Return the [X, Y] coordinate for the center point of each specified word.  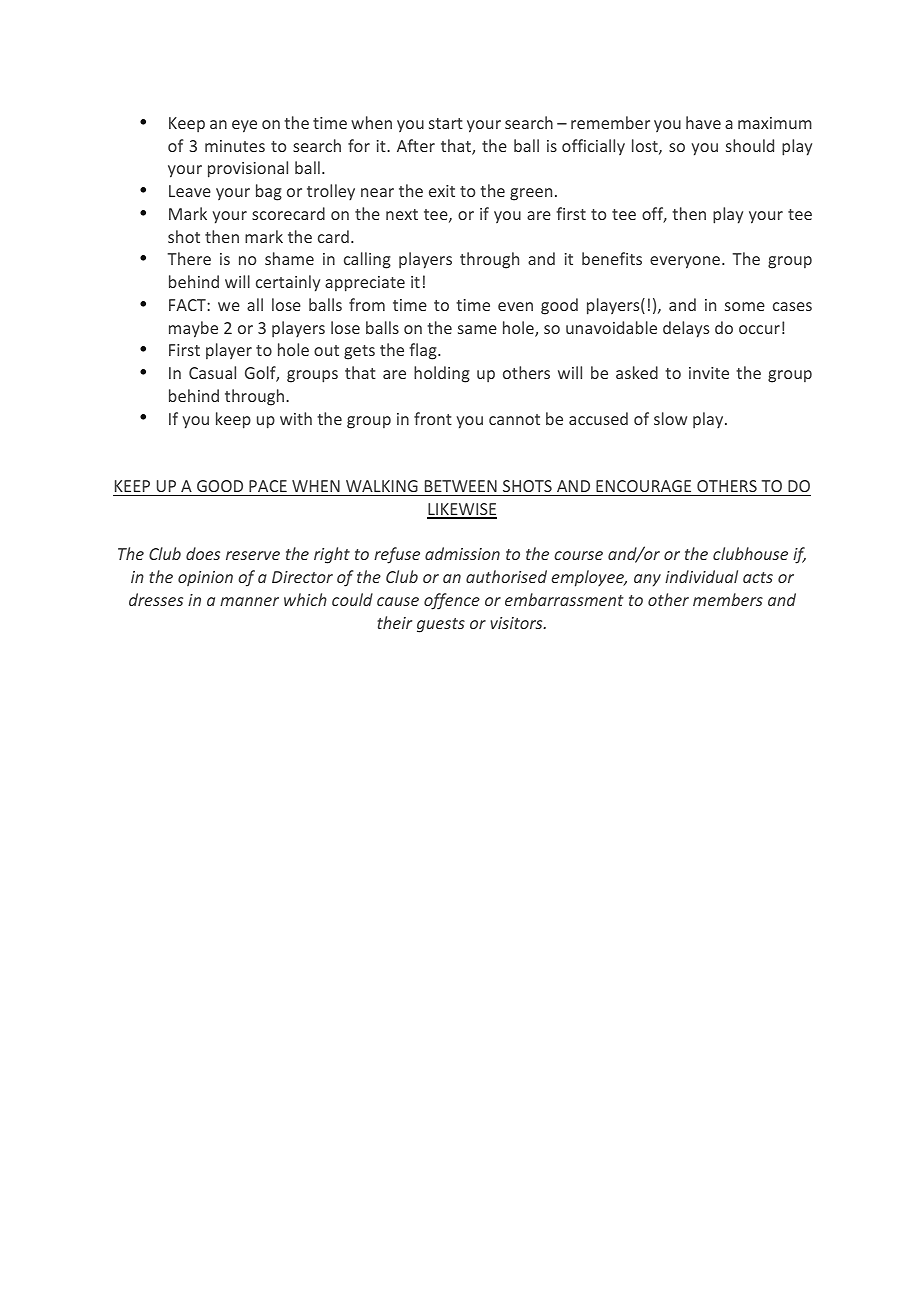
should [750, 145]
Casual [212, 372]
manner [249, 601]
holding [442, 374]
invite [709, 373]
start [446, 123]
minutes [235, 146]
